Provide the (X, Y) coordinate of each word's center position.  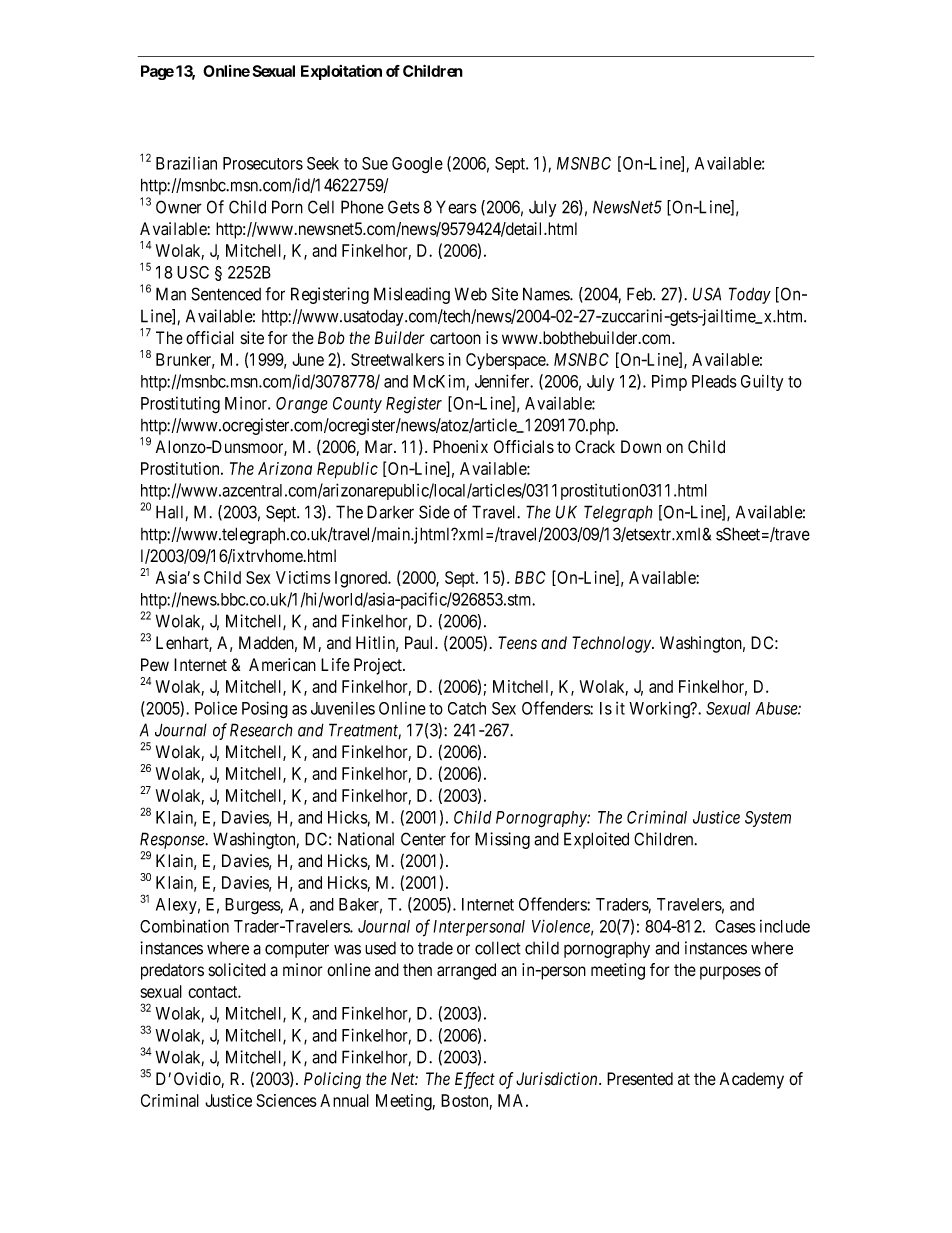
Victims (303, 577)
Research (261, 730)
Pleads (714, 381)
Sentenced (226, 294)
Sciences (287, 1100)
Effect (475, 1080)
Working (660, 710)
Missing (502, 840)
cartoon (455, 338)
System (768, 819)
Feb (640, 294)
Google (417, 165)
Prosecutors (263, 163)
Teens (517, 643)
